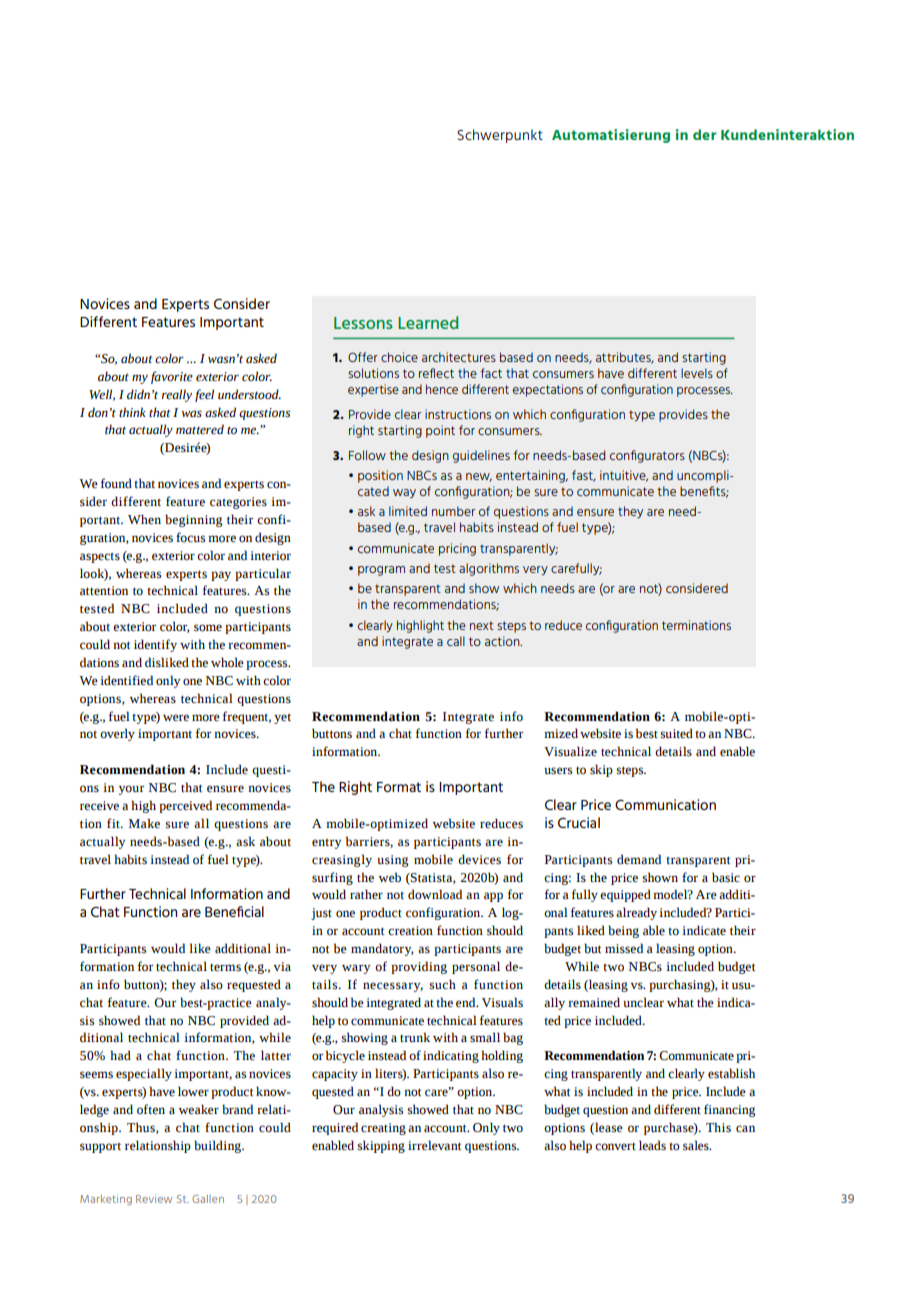 The height and width of the page is (1308, 924). What do you see at coordinates (190, 537) in the page?
I see `focus` at bounding box center [190, 537].
